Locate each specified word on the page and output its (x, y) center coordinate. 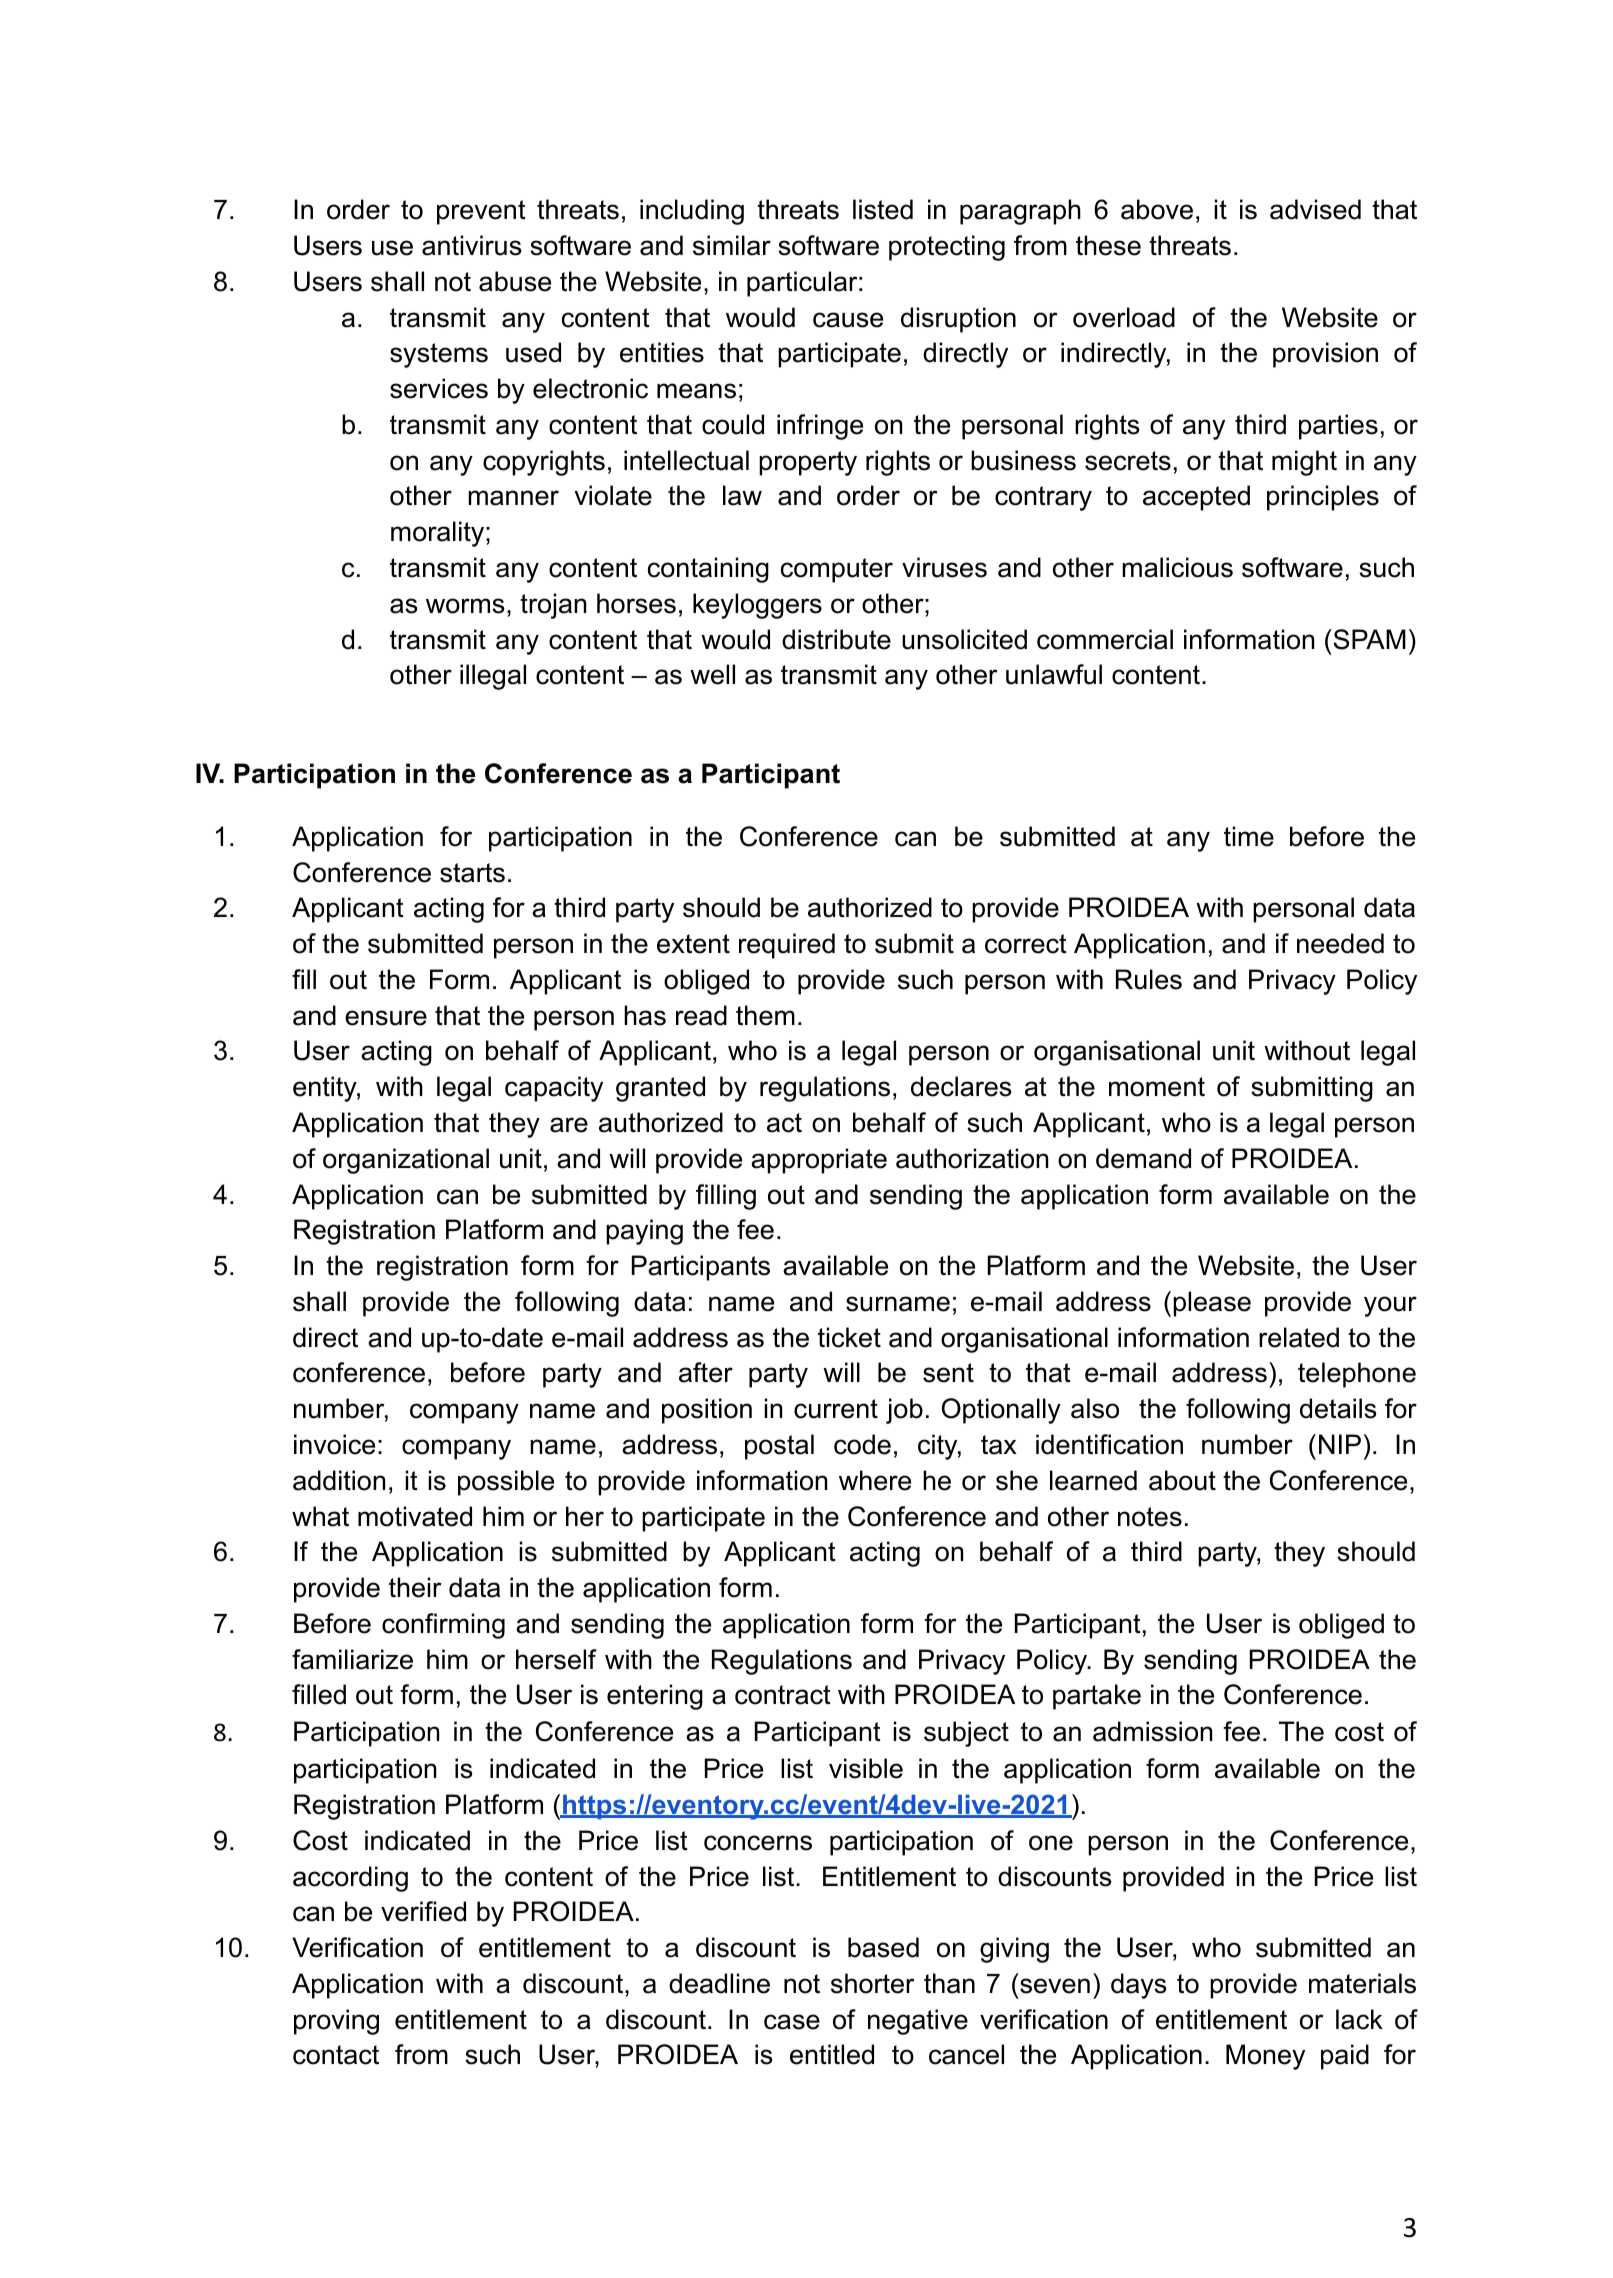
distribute (836, 639)
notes (1150, 1517)
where (875, 1480)
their (415, 1587)
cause (848, 320)
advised (1315, 209)
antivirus (471, 245)
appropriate (819, 1161)
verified (423, 1911)
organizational (406, 1161)
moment (1157, 1087)
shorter (872, 1983)
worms (465, 606)
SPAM (1368, 639)
